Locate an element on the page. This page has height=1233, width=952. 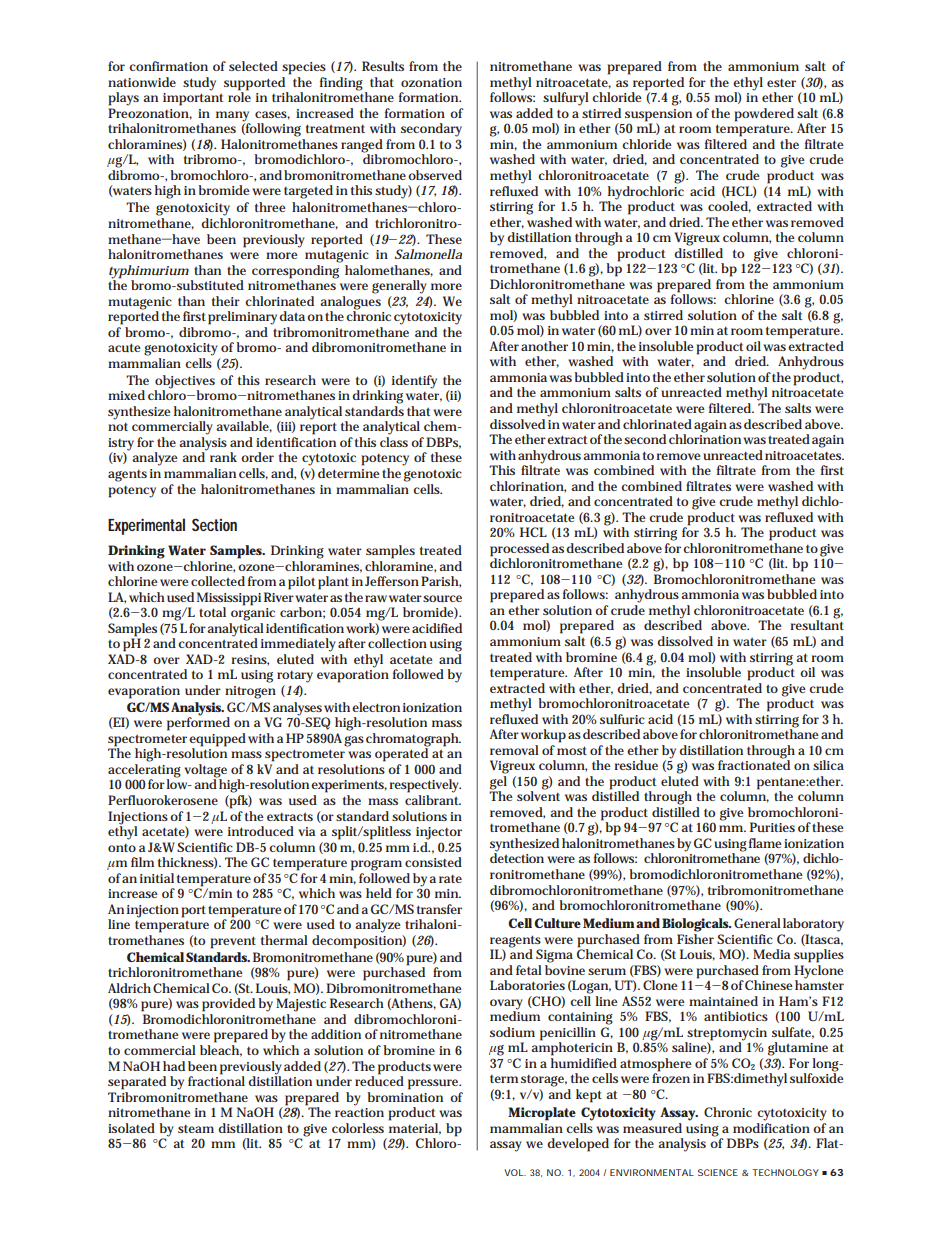
cooled is located at coordinates (728, 206).
